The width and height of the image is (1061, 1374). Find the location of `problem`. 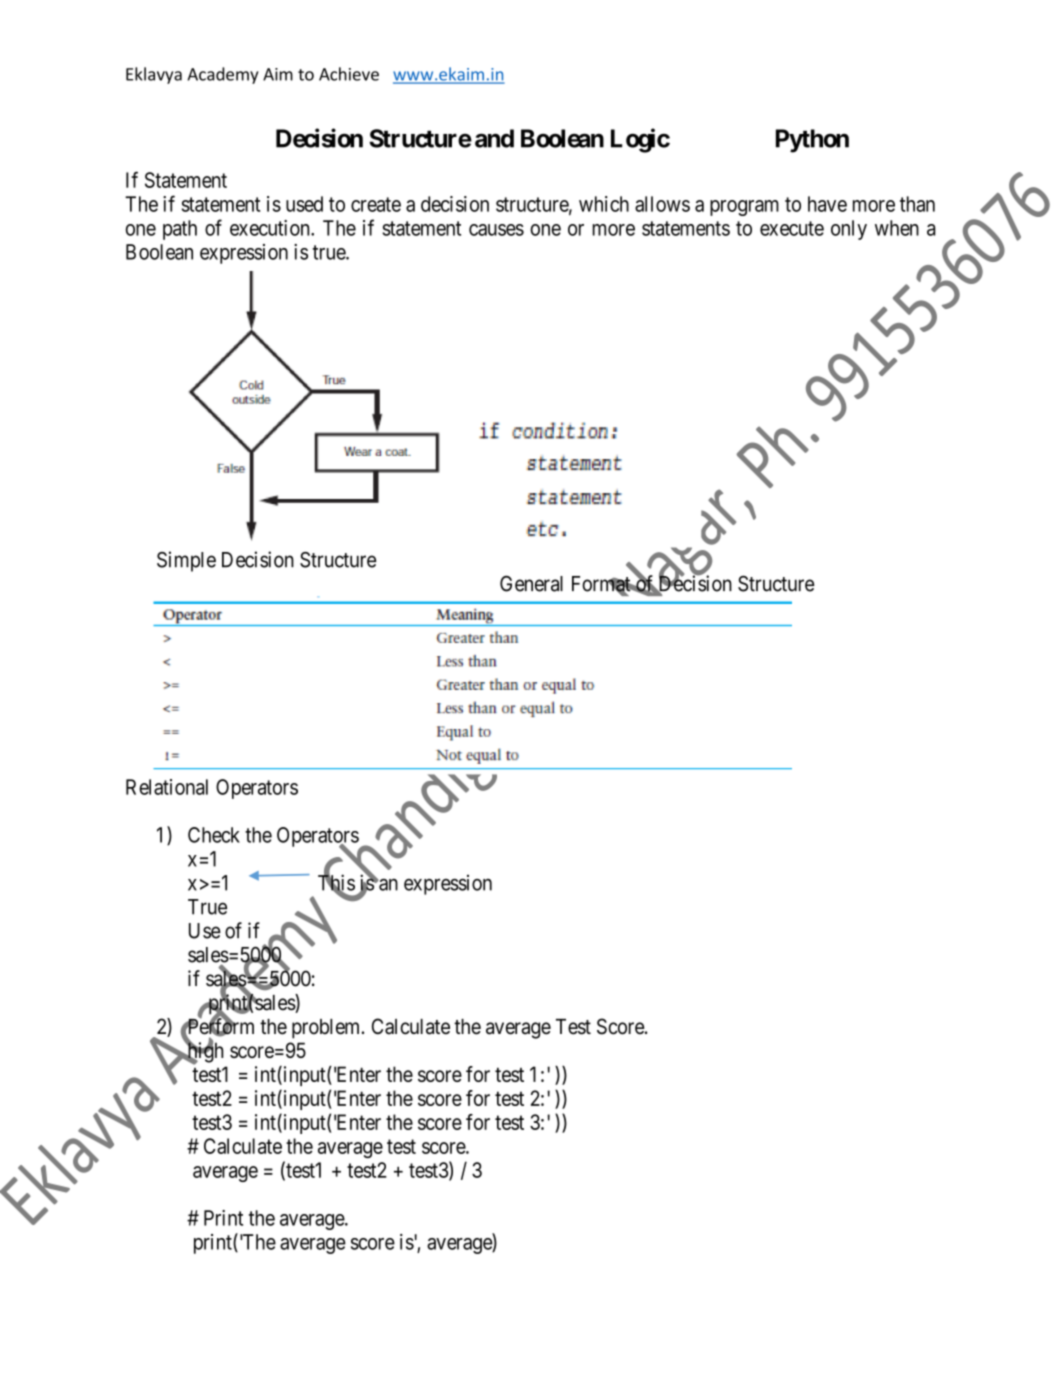

problem is located at coordinates (327, 1029).
